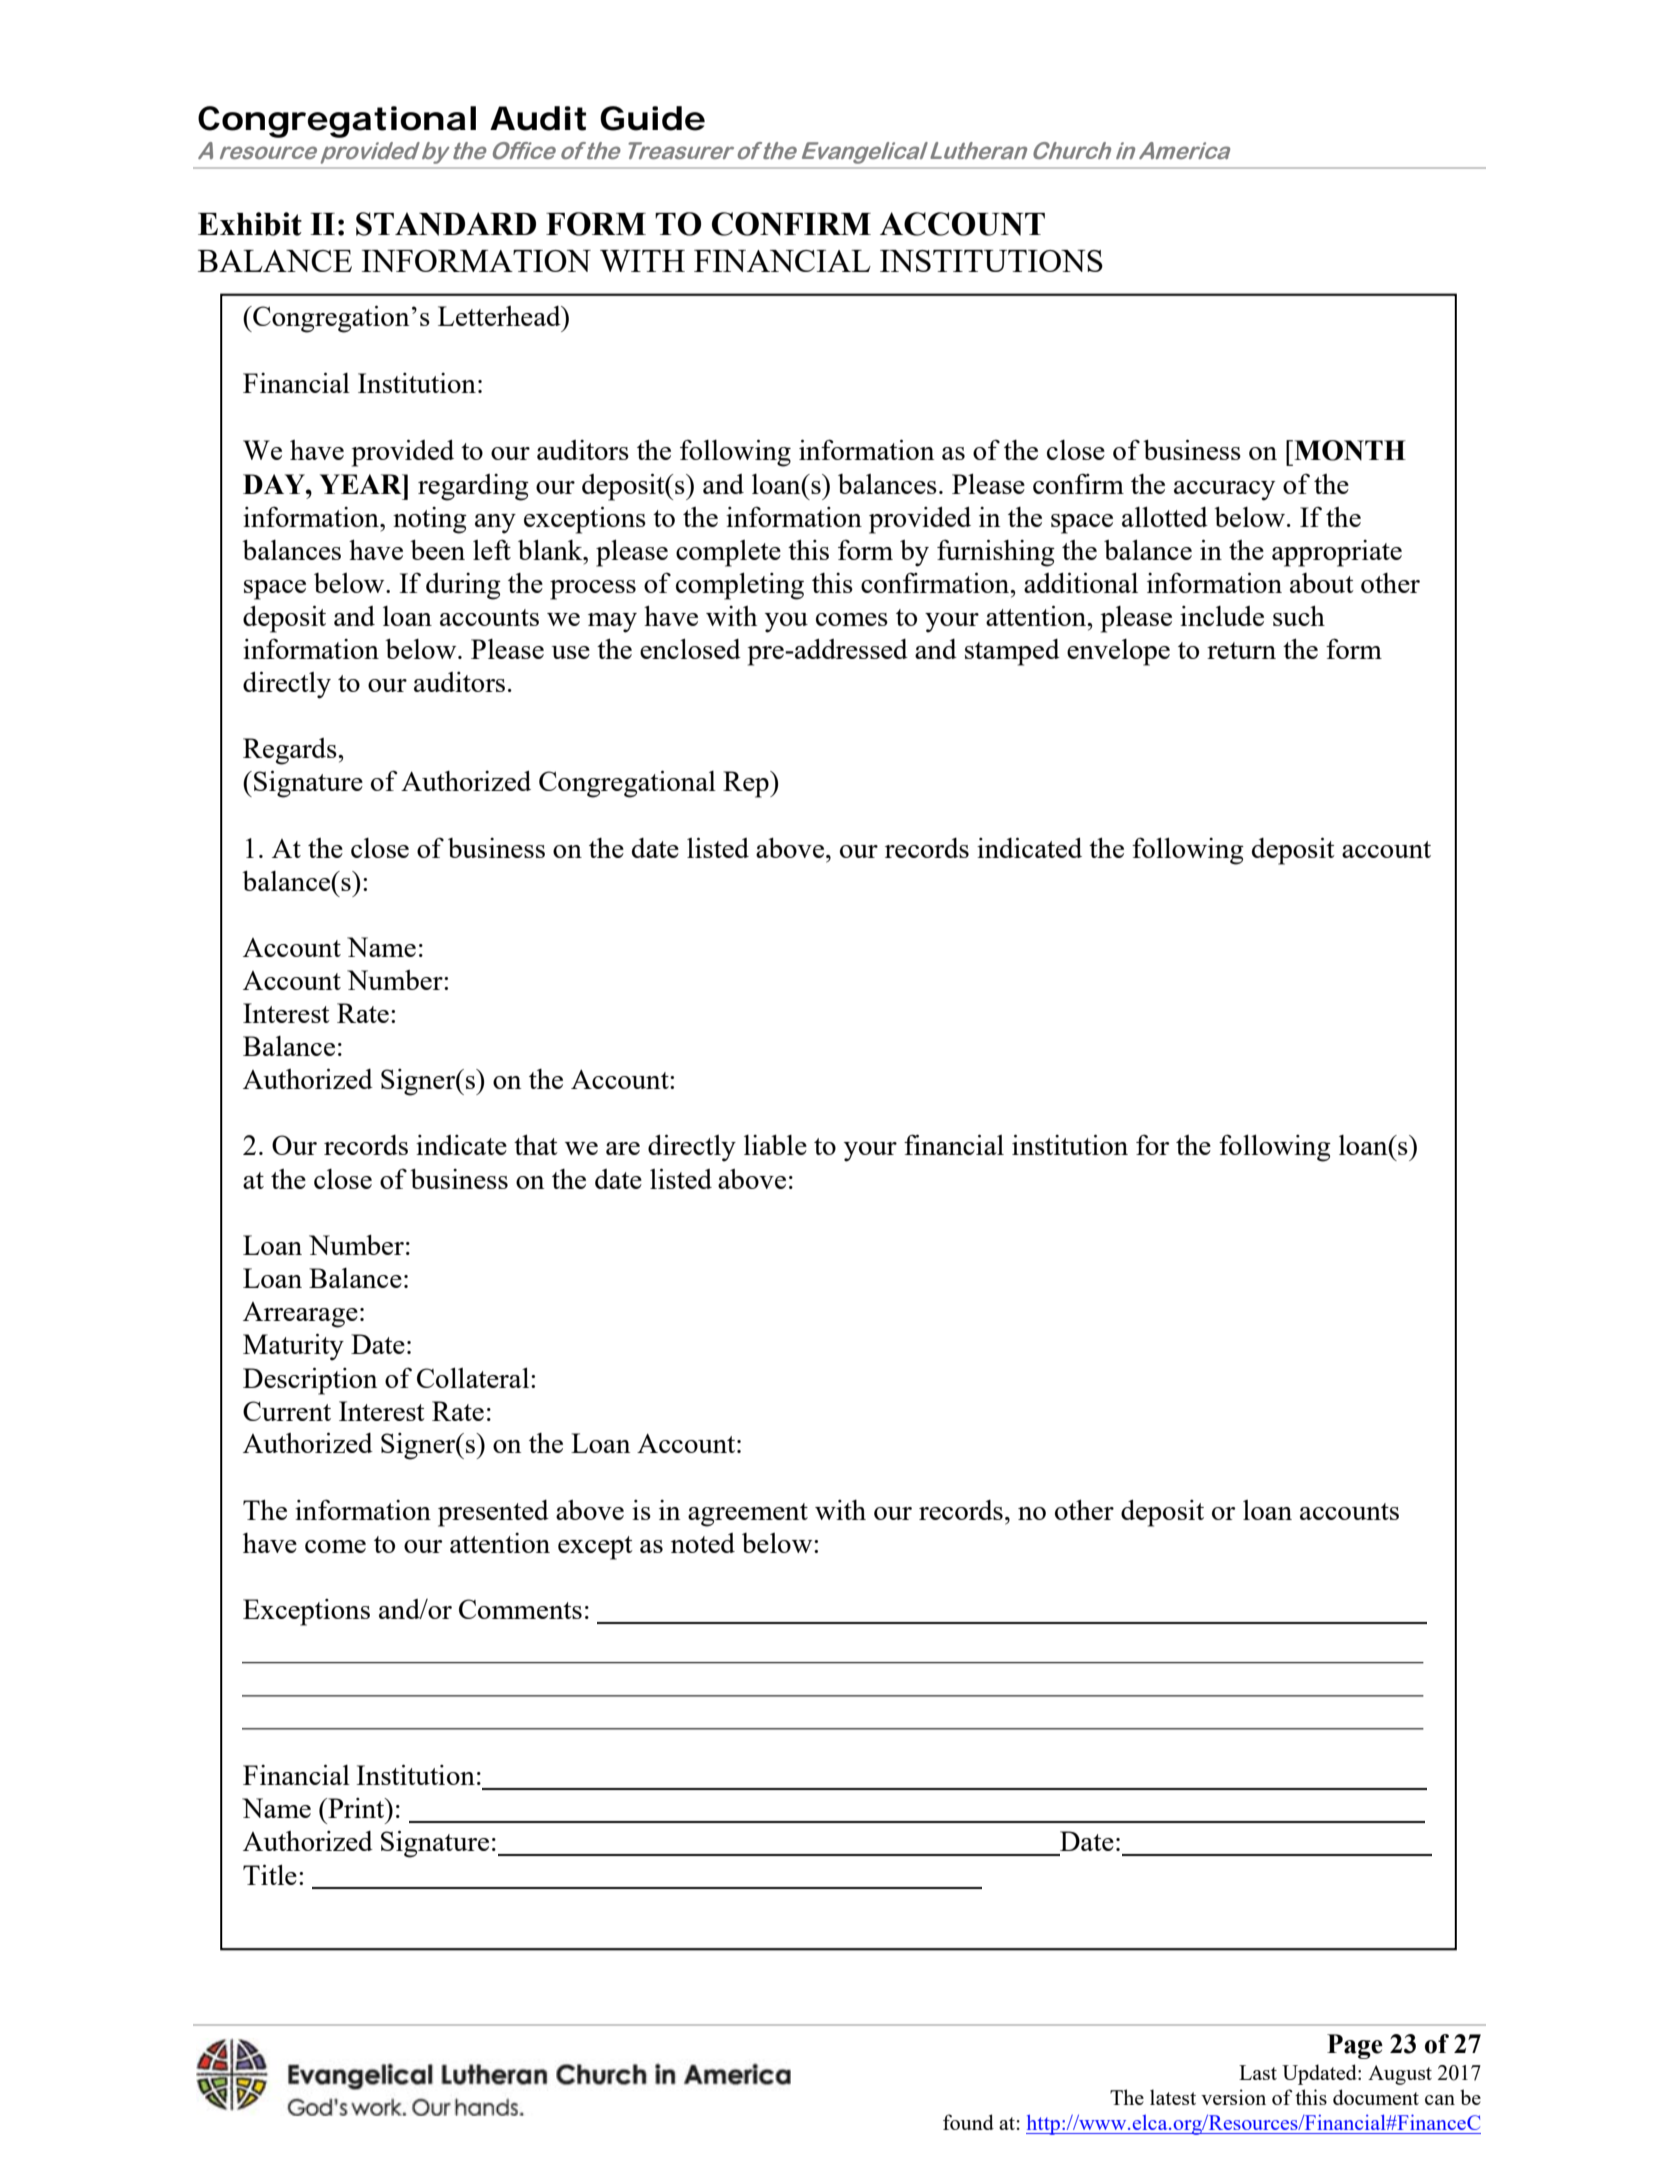  I want to click on Page, so click(1355, 2046).
